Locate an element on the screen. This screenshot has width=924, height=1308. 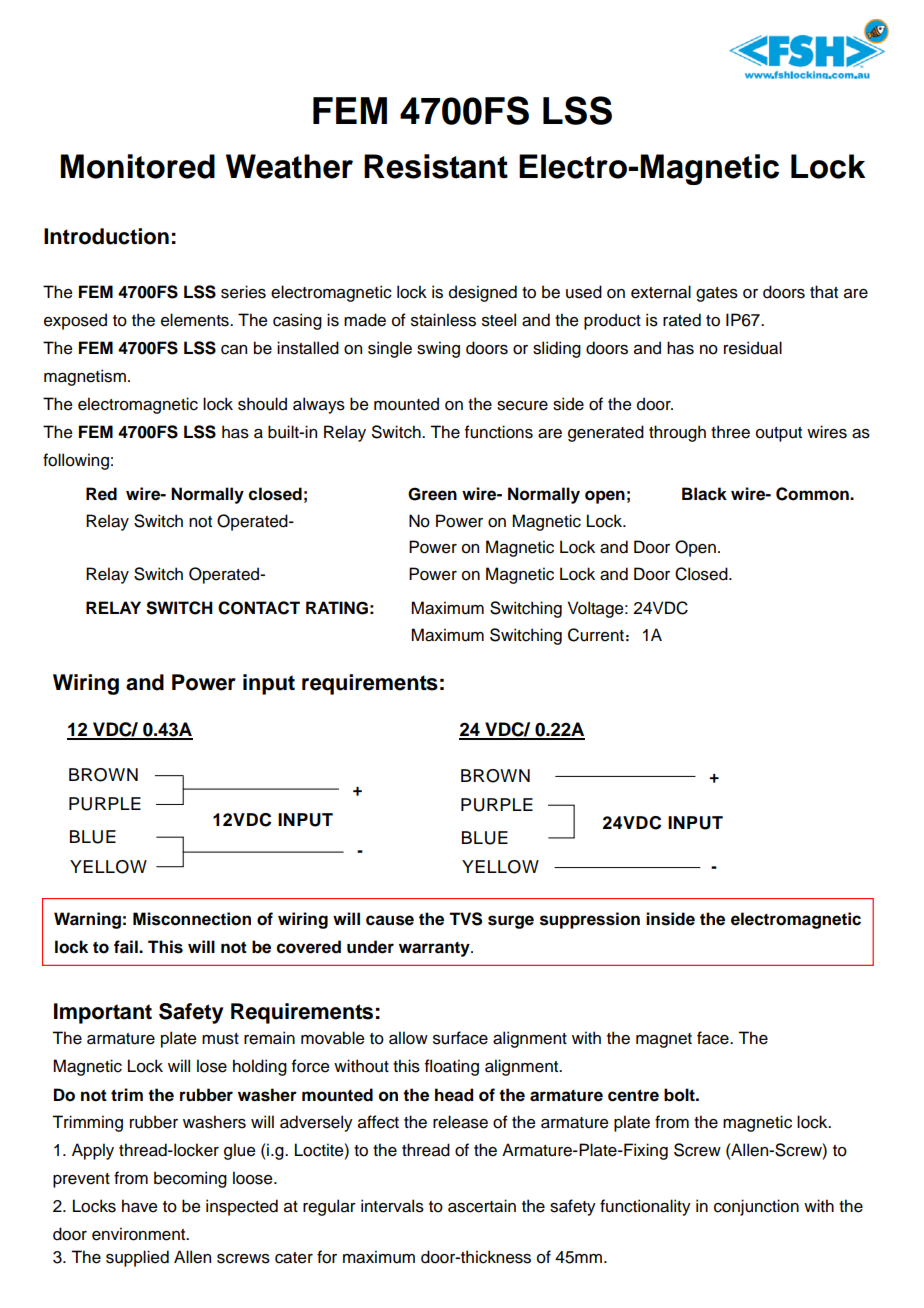
Green is located at coordinates (432, 494).
